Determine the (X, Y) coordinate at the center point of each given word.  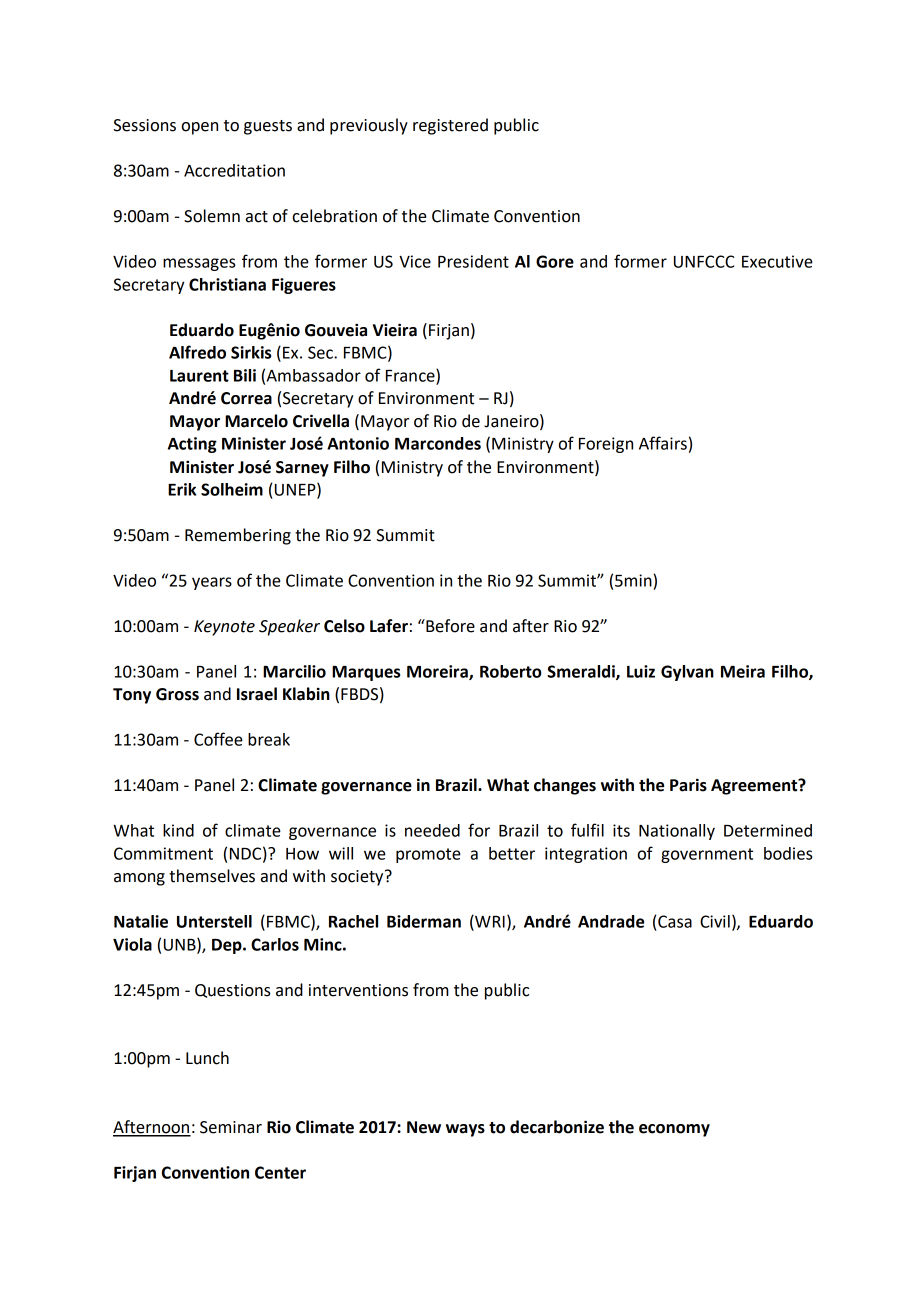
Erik (182, 489)
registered (450, 126)
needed (432, 830)
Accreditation (234, 170)
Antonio (358, 443)
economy (674, 1130)
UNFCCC (704, 261)
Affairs (663, 443)
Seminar (231, 1127)
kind (178, 830)
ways (465, 1130)
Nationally (677, 832)
